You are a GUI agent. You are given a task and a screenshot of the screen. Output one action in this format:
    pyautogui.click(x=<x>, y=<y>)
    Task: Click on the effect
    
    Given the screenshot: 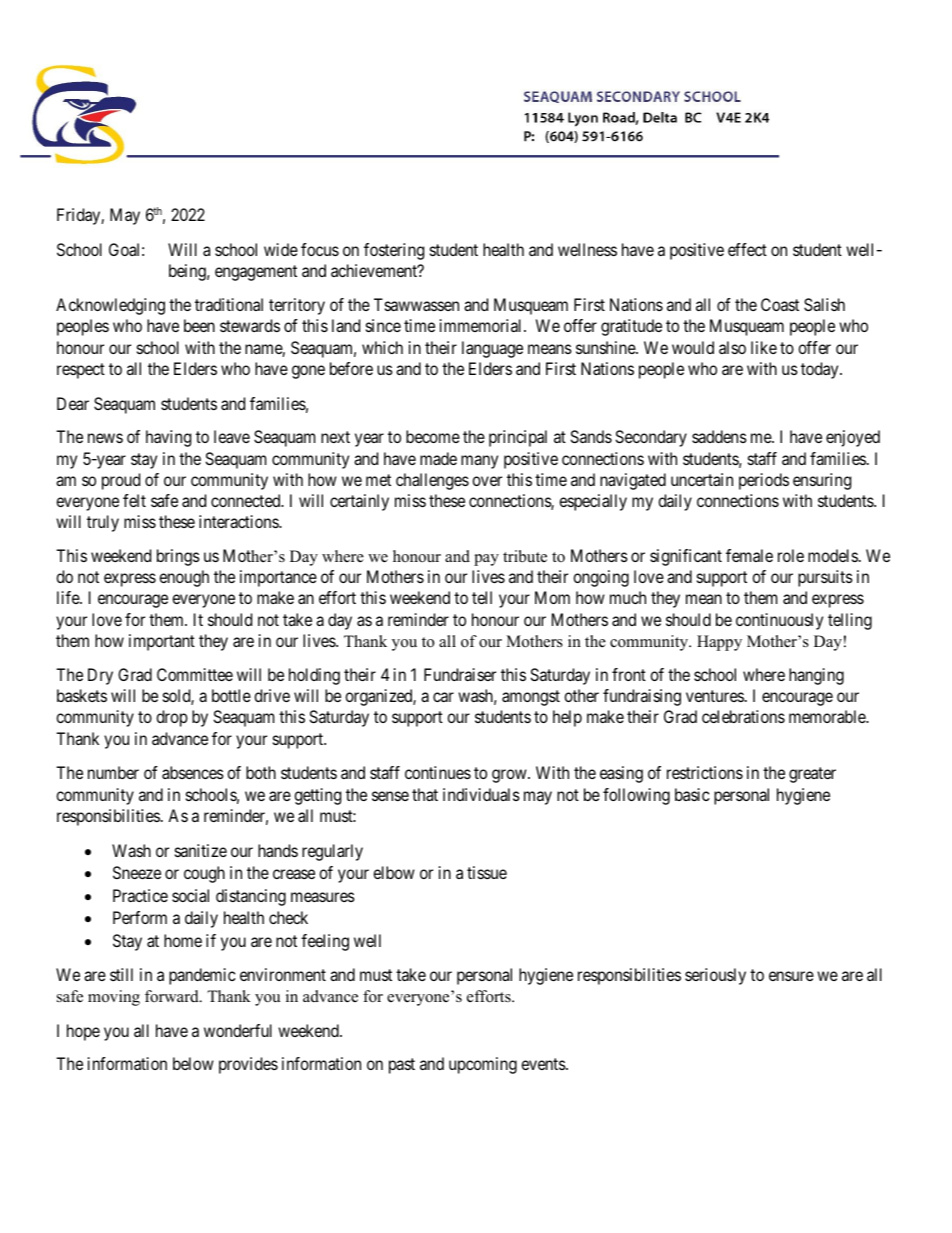 What is the action you would take?
    pyautogui.click(x=747, y=249)
